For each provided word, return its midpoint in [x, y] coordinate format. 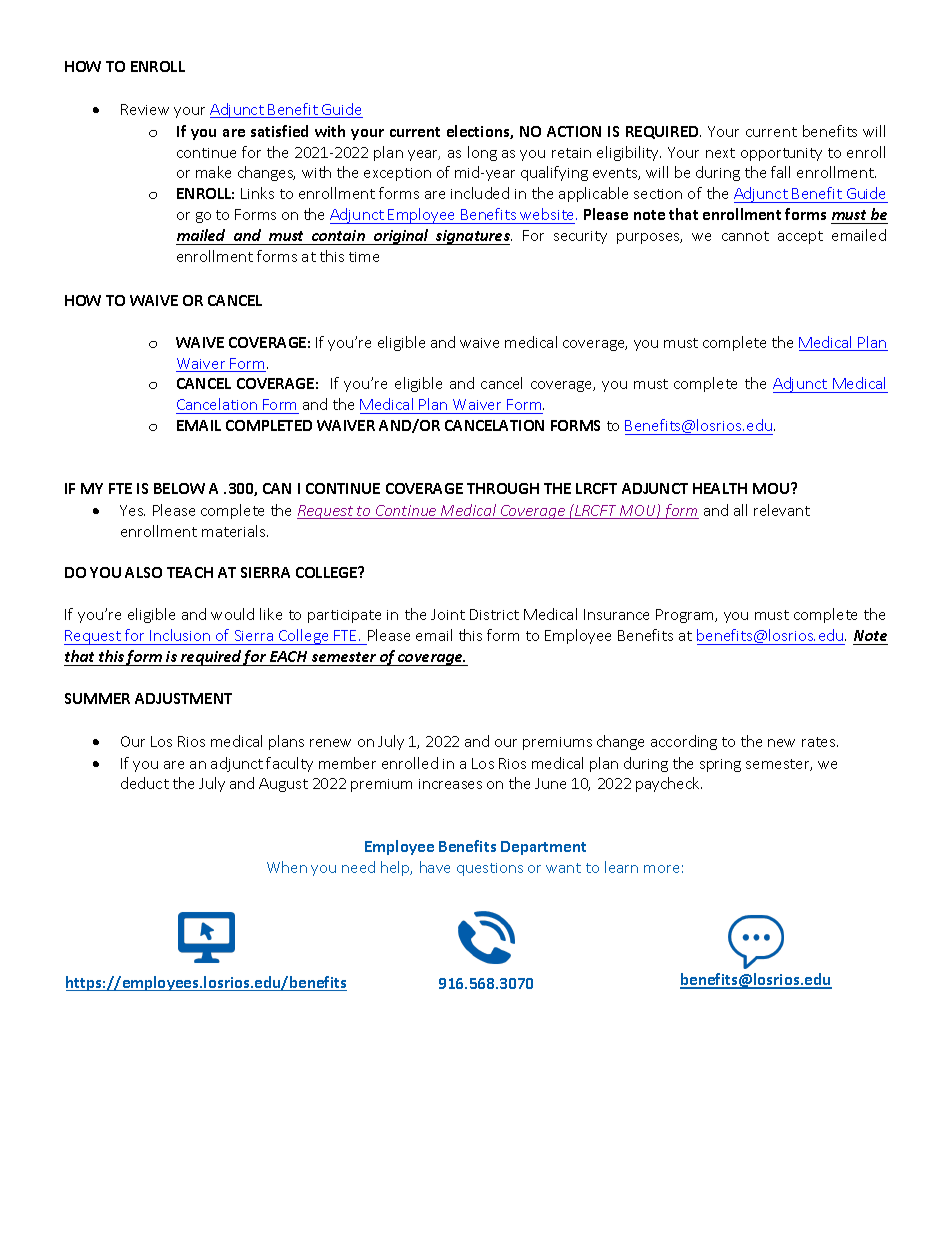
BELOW [179, 488]
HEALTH [720, 488]
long [482, 153]
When [287, 867]
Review [145, 109]
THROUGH [503, 488]
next [720, 153]
